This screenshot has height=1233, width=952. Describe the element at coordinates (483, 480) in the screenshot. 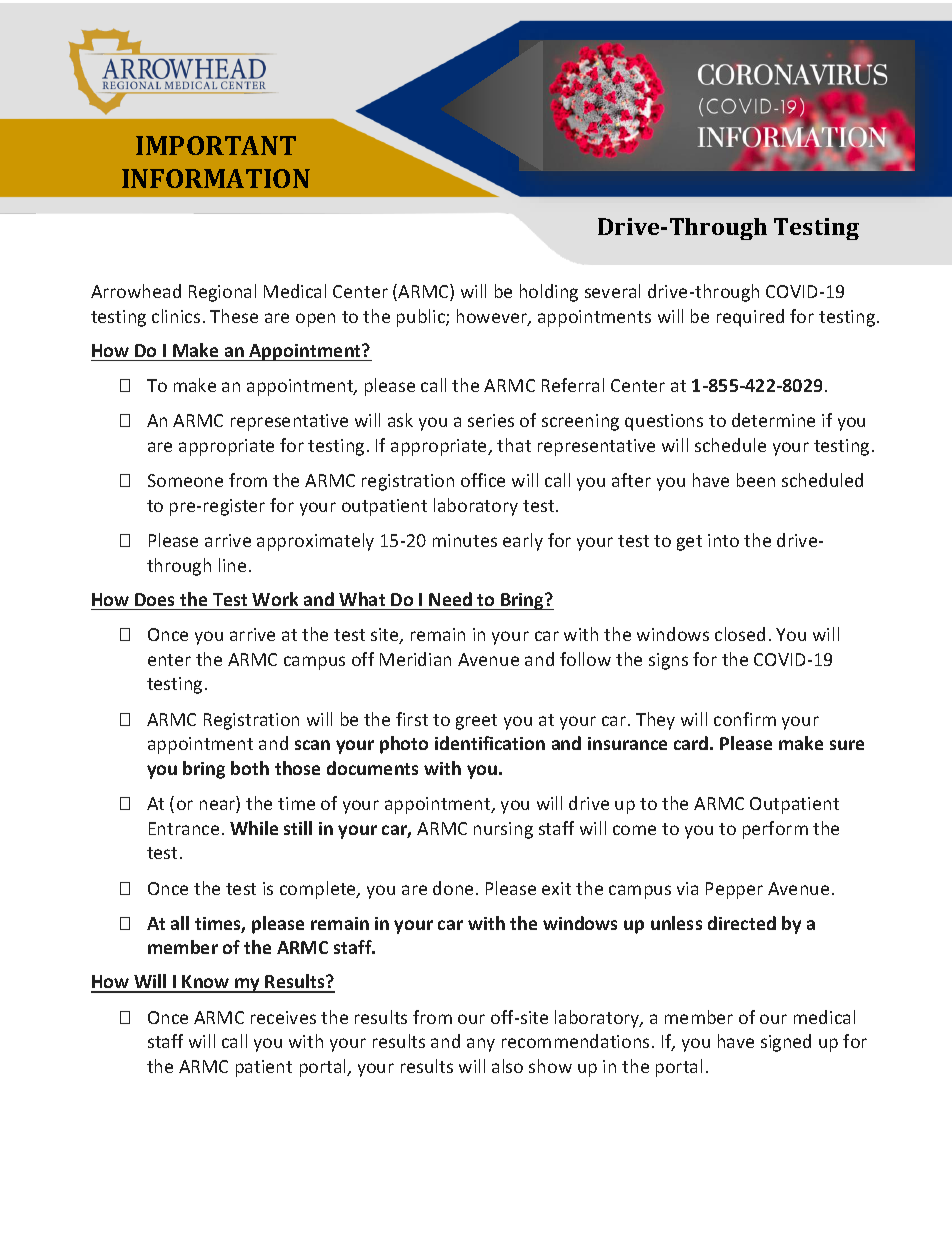

I see `office` at that location.
